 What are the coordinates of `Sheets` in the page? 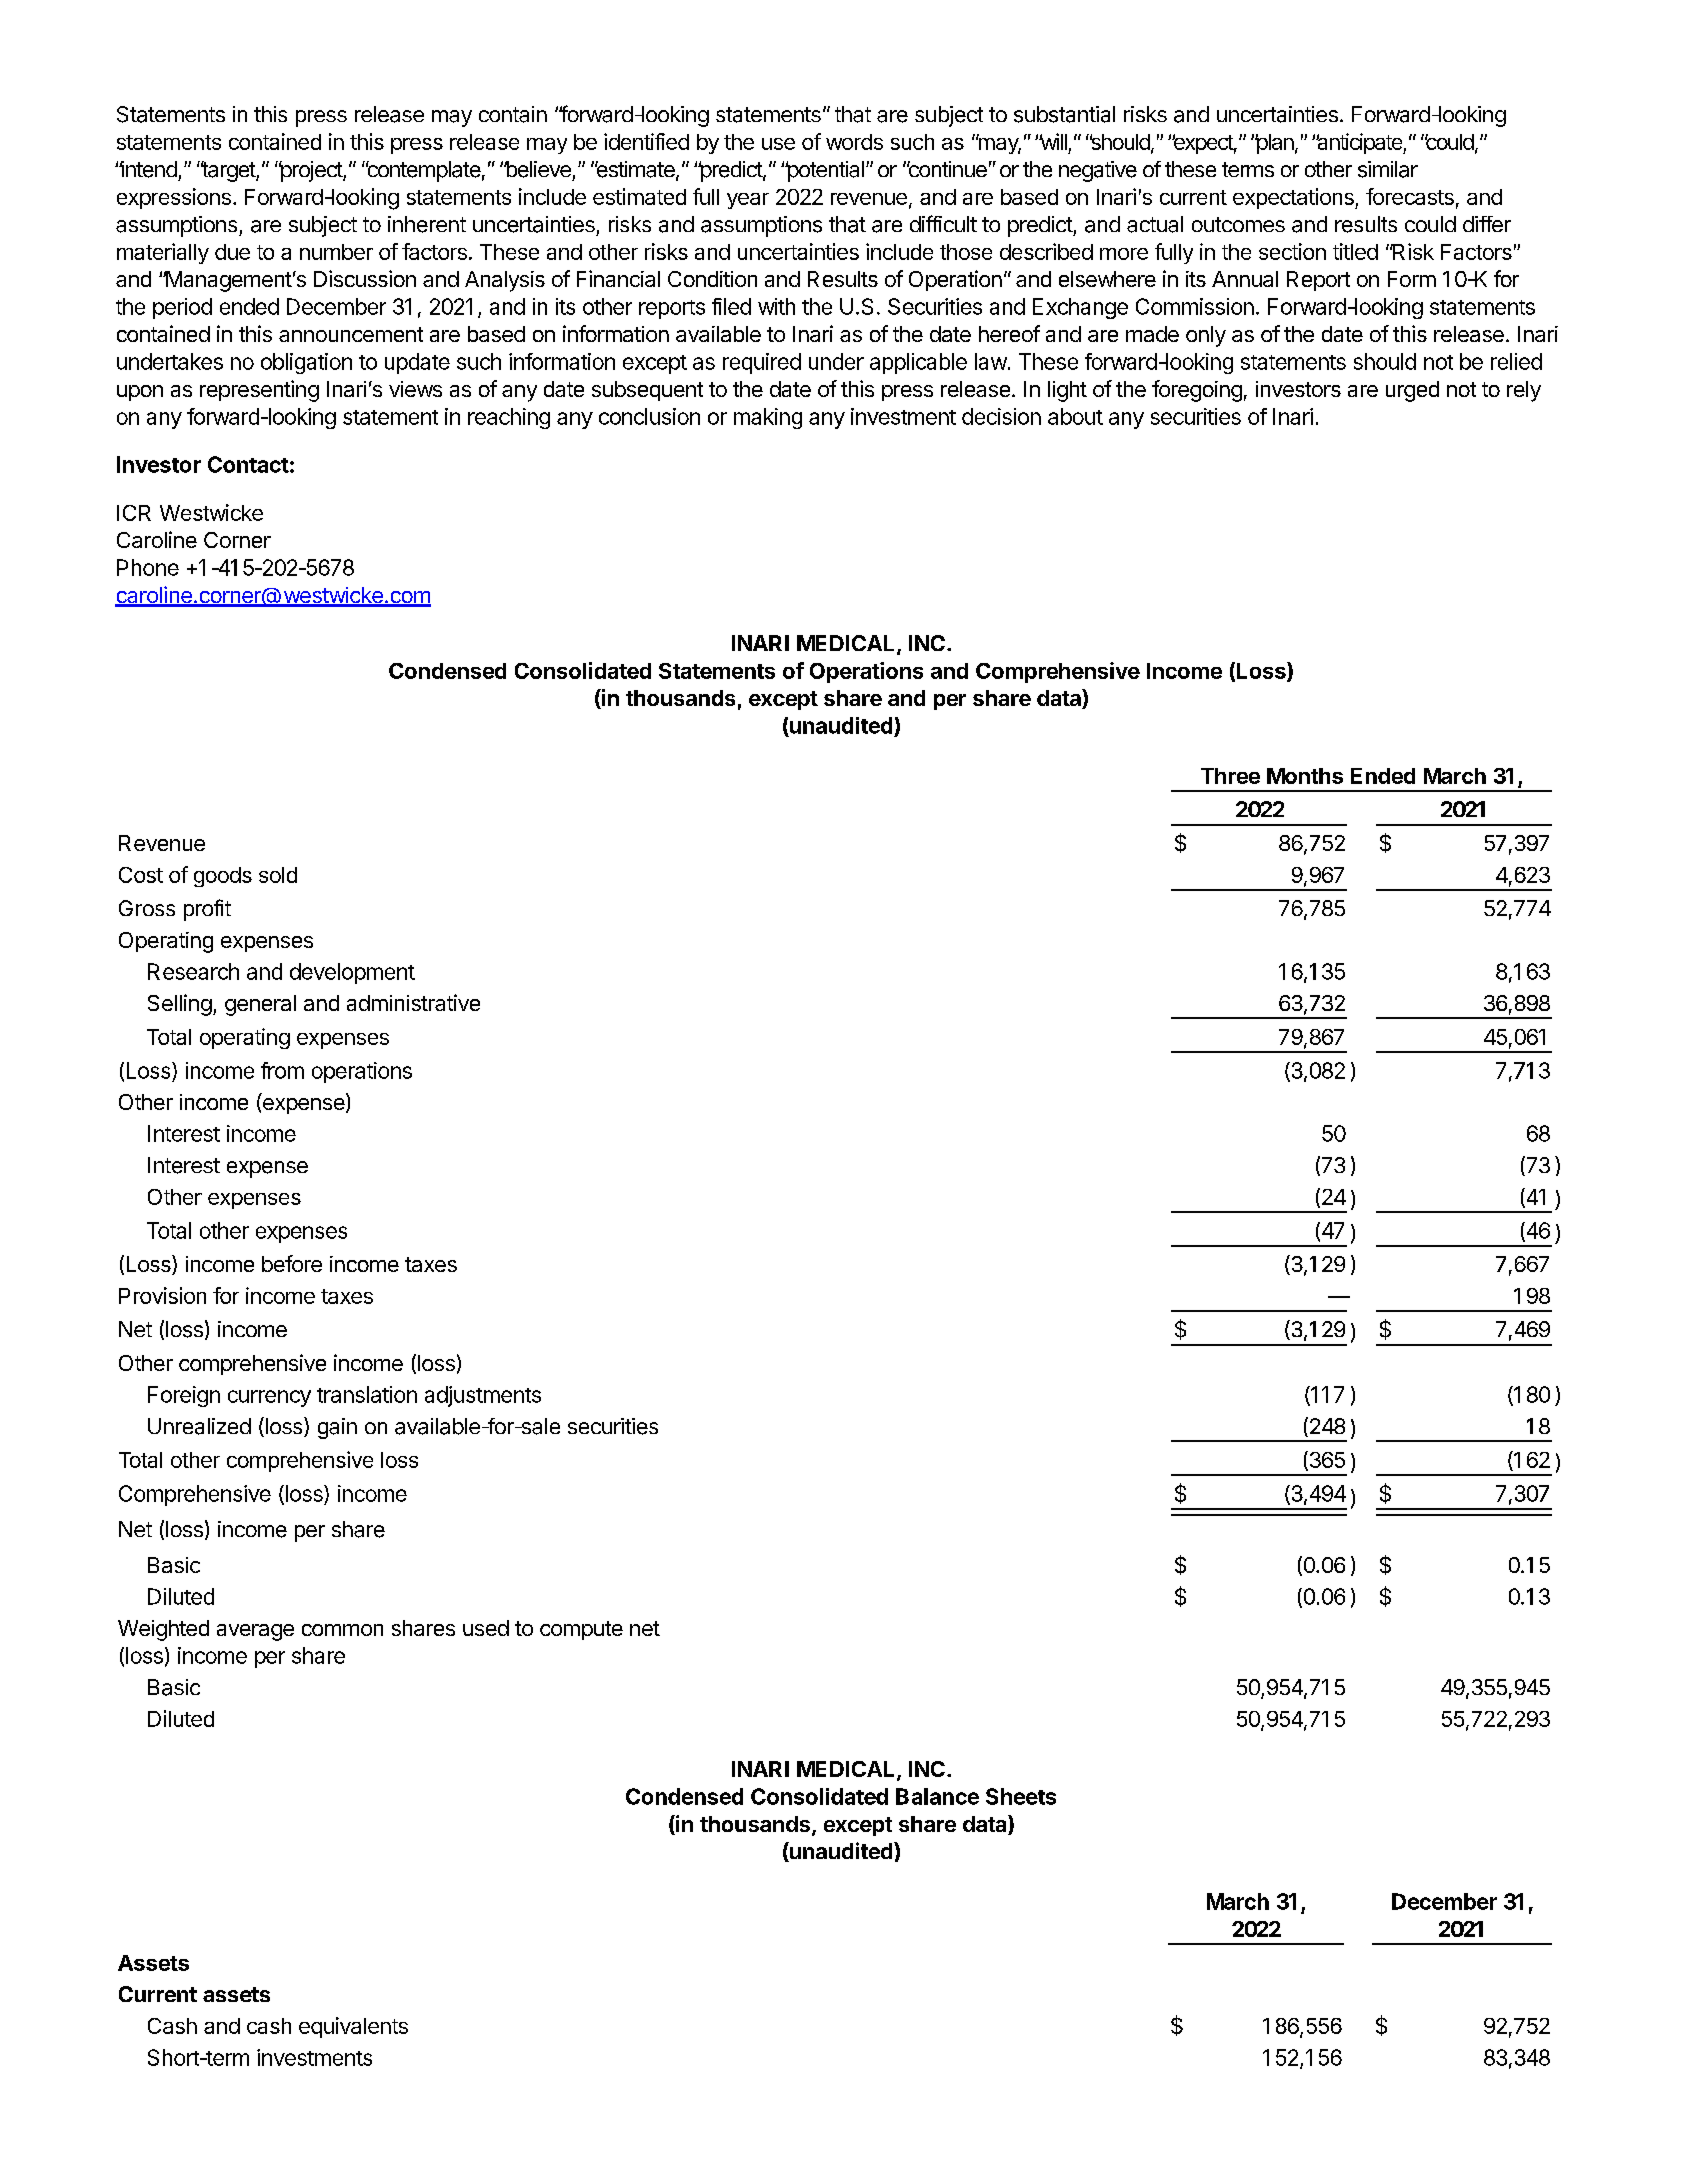 It's located at (1021, 1796).
